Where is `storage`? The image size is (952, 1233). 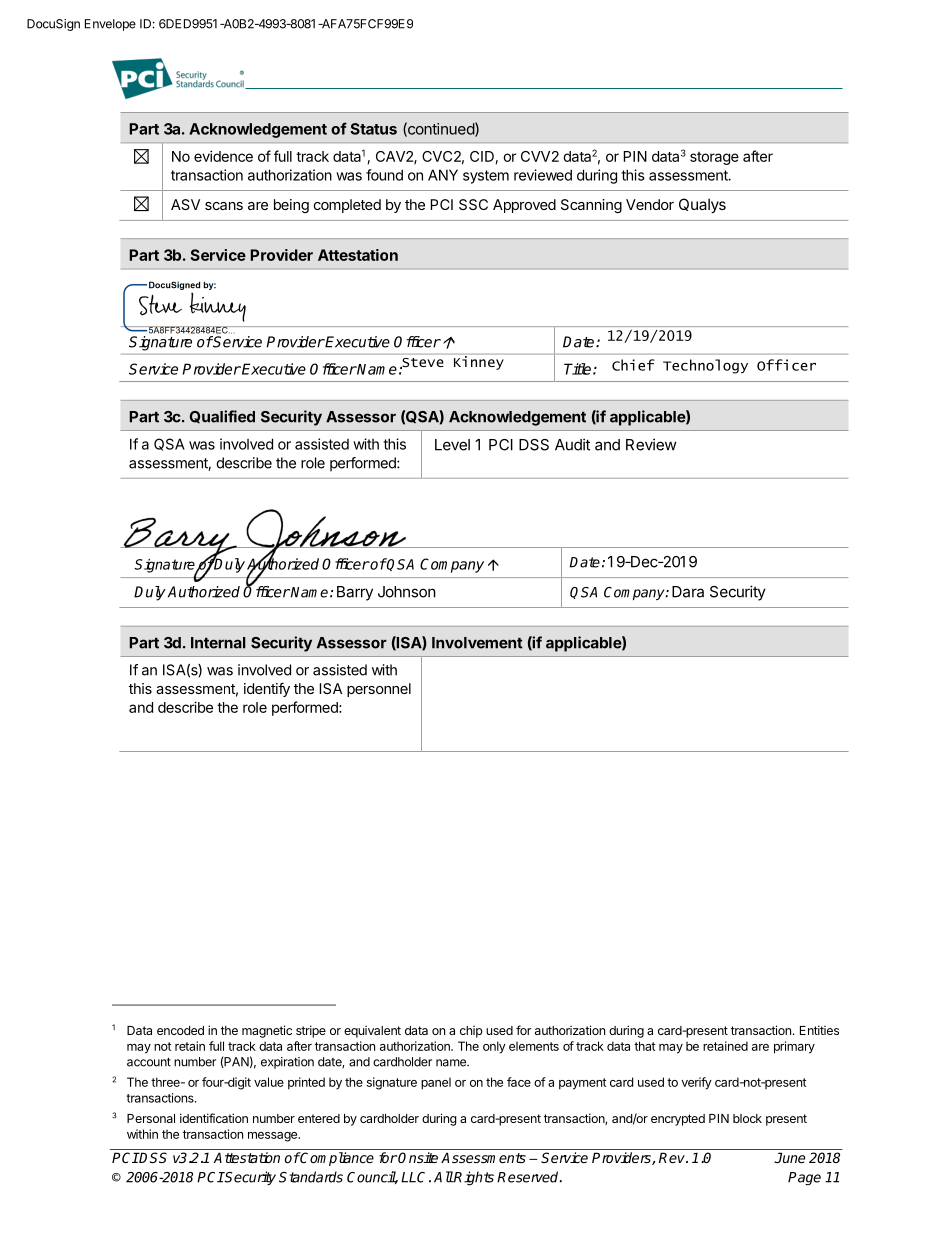 storage is located at coordinates (714, 158).
